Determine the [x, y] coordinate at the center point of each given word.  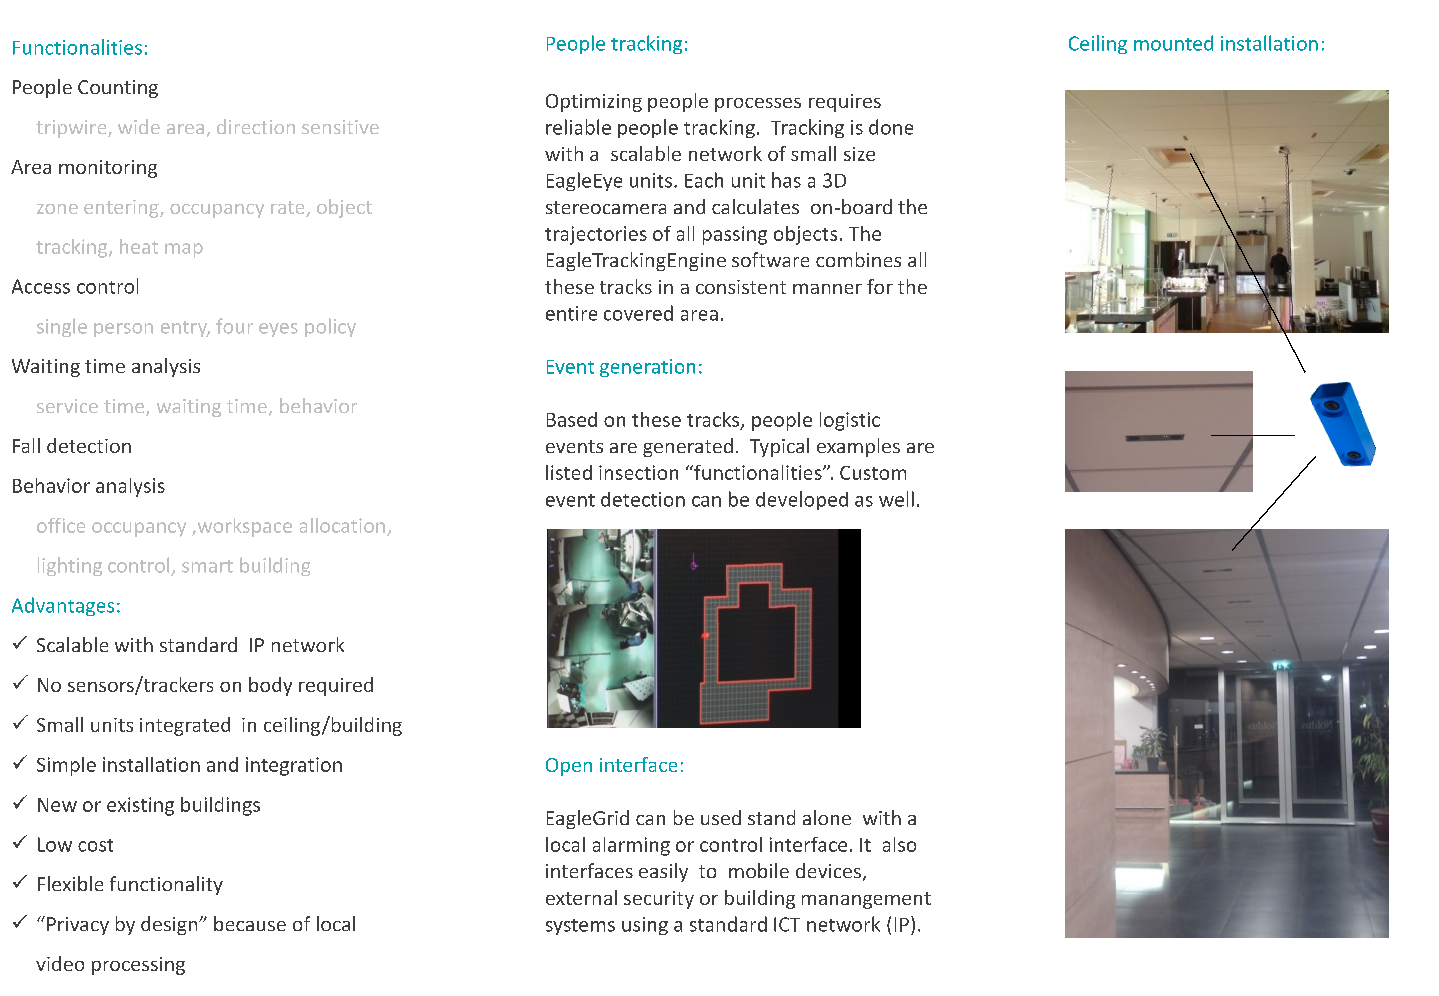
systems [580, 927]
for [880, 286]
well [896, 499]
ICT [787, 924]
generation [647, 368]
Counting [118, 89]
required [336, 686]
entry [185, 329]
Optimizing [594, 103]
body [270, 686]
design [170, 925]
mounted [1173, 43]
